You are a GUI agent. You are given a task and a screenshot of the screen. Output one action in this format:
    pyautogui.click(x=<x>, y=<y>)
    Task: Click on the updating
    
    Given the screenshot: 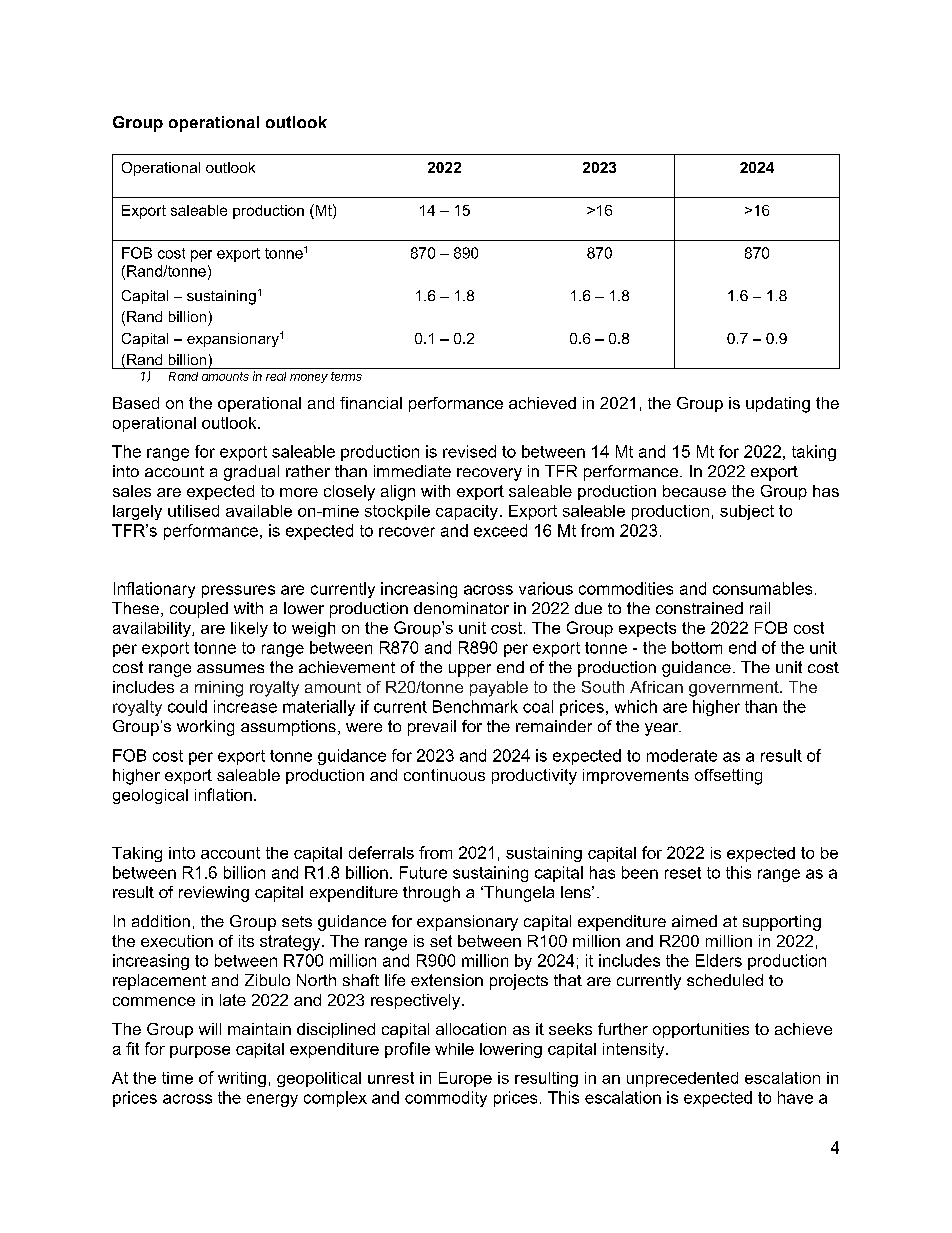 What is the action you would take?
    pyautogui.click(x=778, y=405)
